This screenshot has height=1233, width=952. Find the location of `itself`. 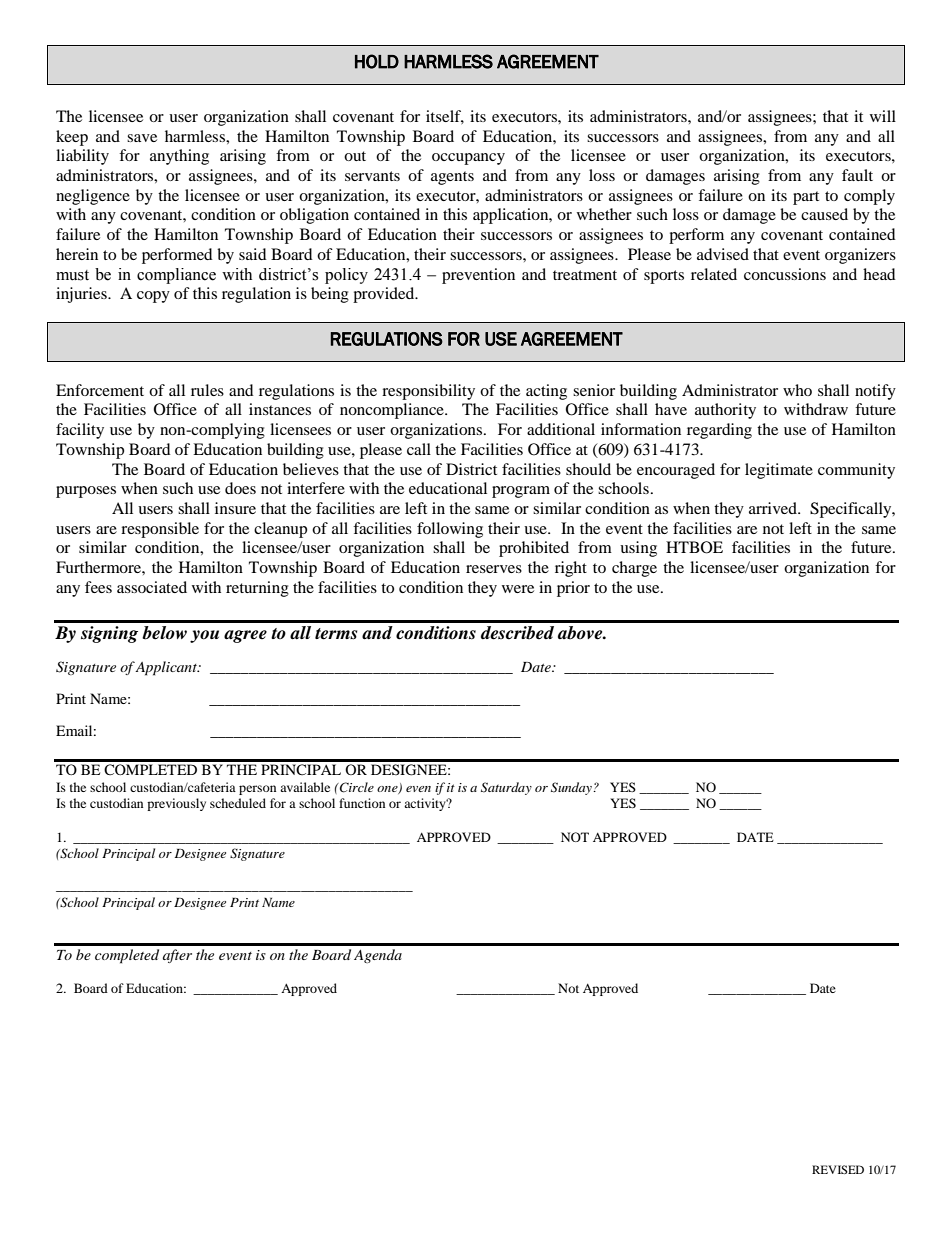

itself is located at coordinates (445, 117).
